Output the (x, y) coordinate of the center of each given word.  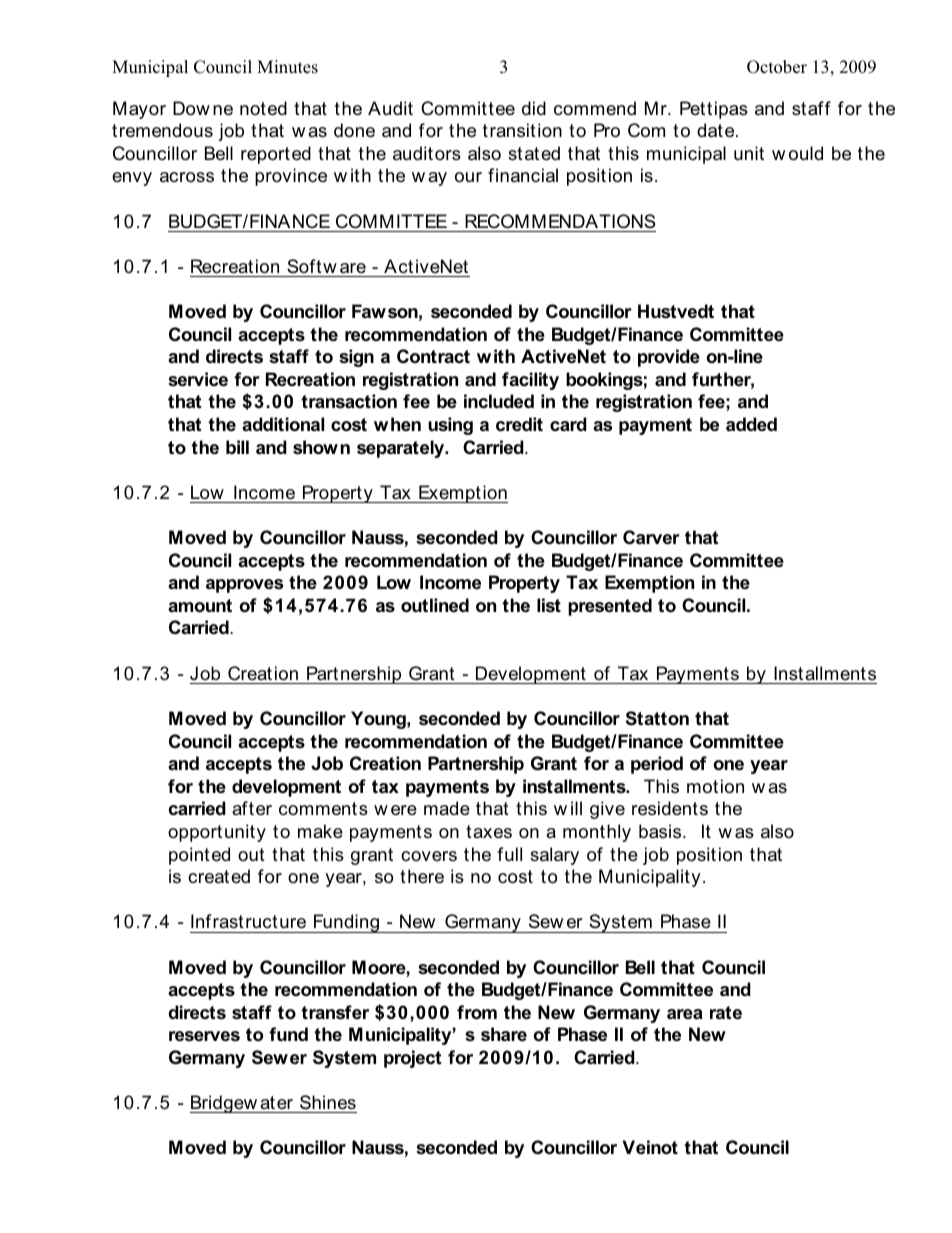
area (685, 1014)
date (717, 130)
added (751, 424)
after (252, 808)
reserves (204, 1036)
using (450, 426)
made (447, 808)
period (657, 765)
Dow (191, 108)
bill (237, 447)
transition (522, 130)
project (412, 1059)
